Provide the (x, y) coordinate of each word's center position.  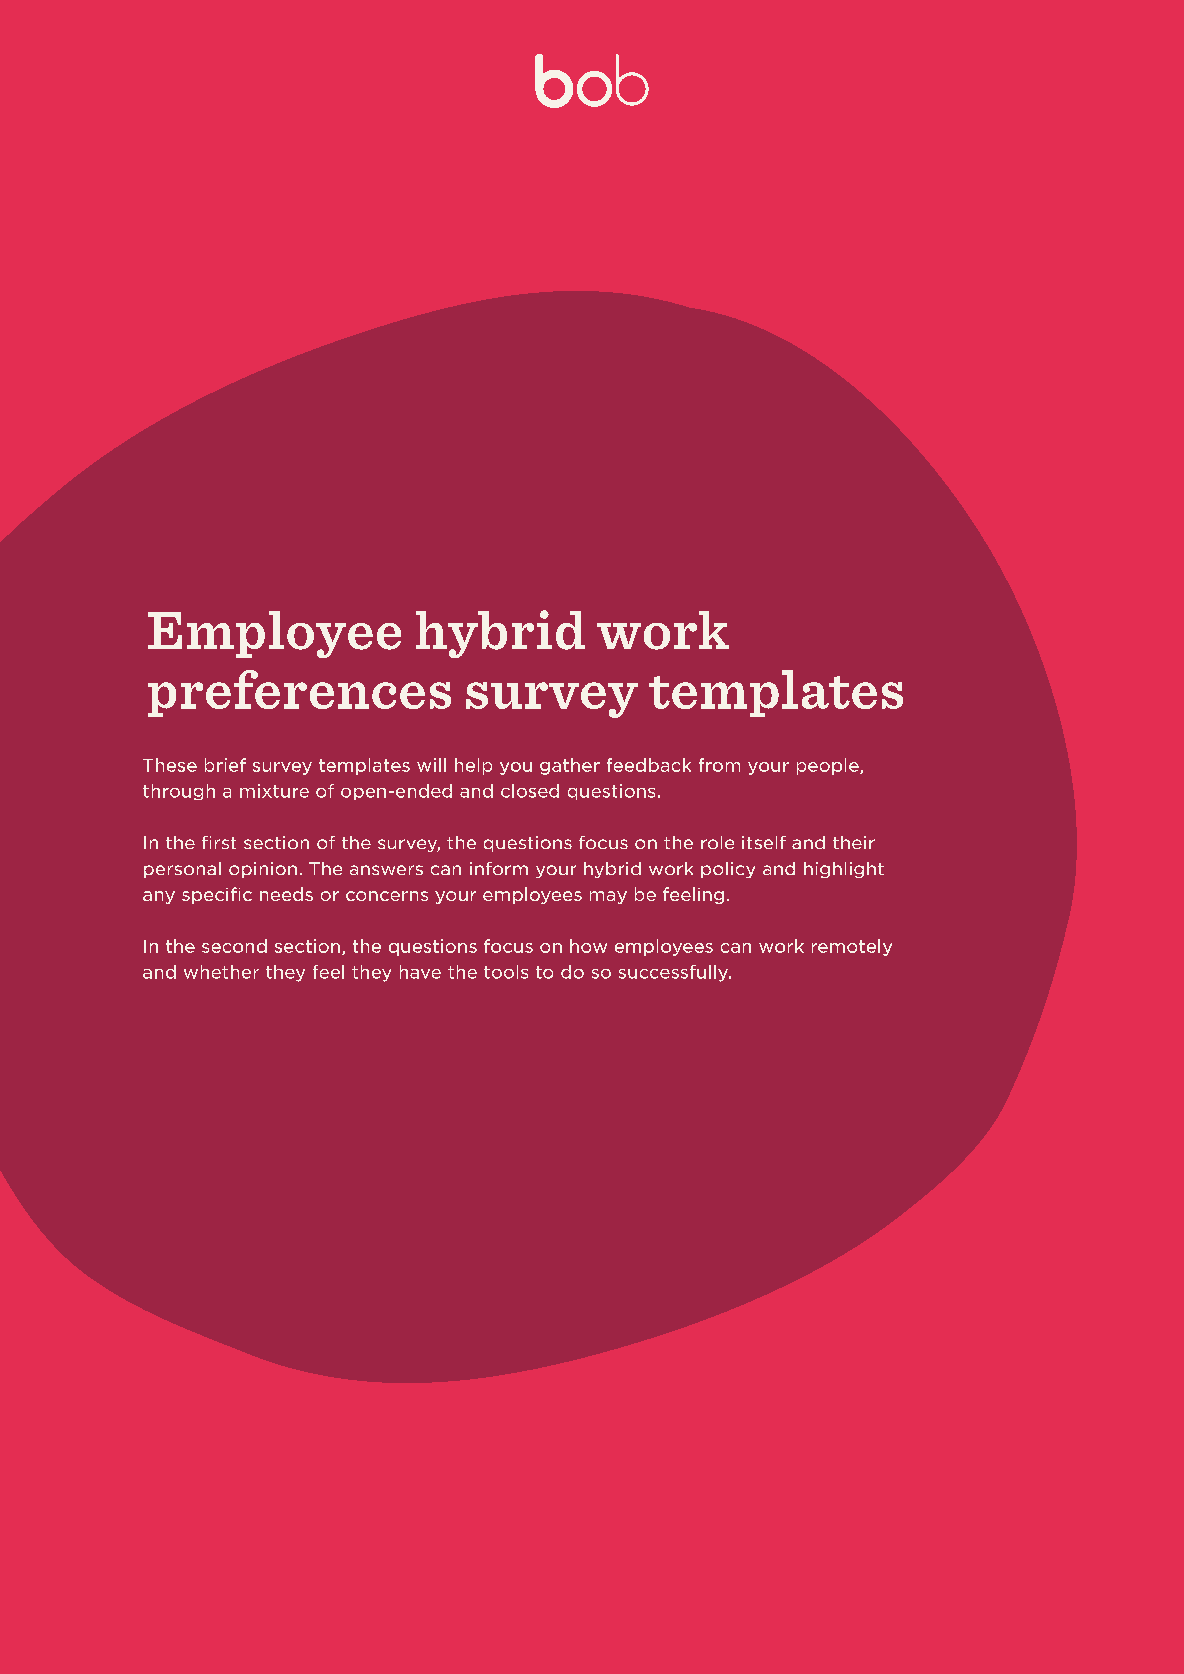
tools (506, 972)
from (719, 765)
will (431, 765)
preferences (299, 693)
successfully (675, 973)
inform (499, 868)
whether (221, 972)
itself (764, 842)
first (219, 842)
